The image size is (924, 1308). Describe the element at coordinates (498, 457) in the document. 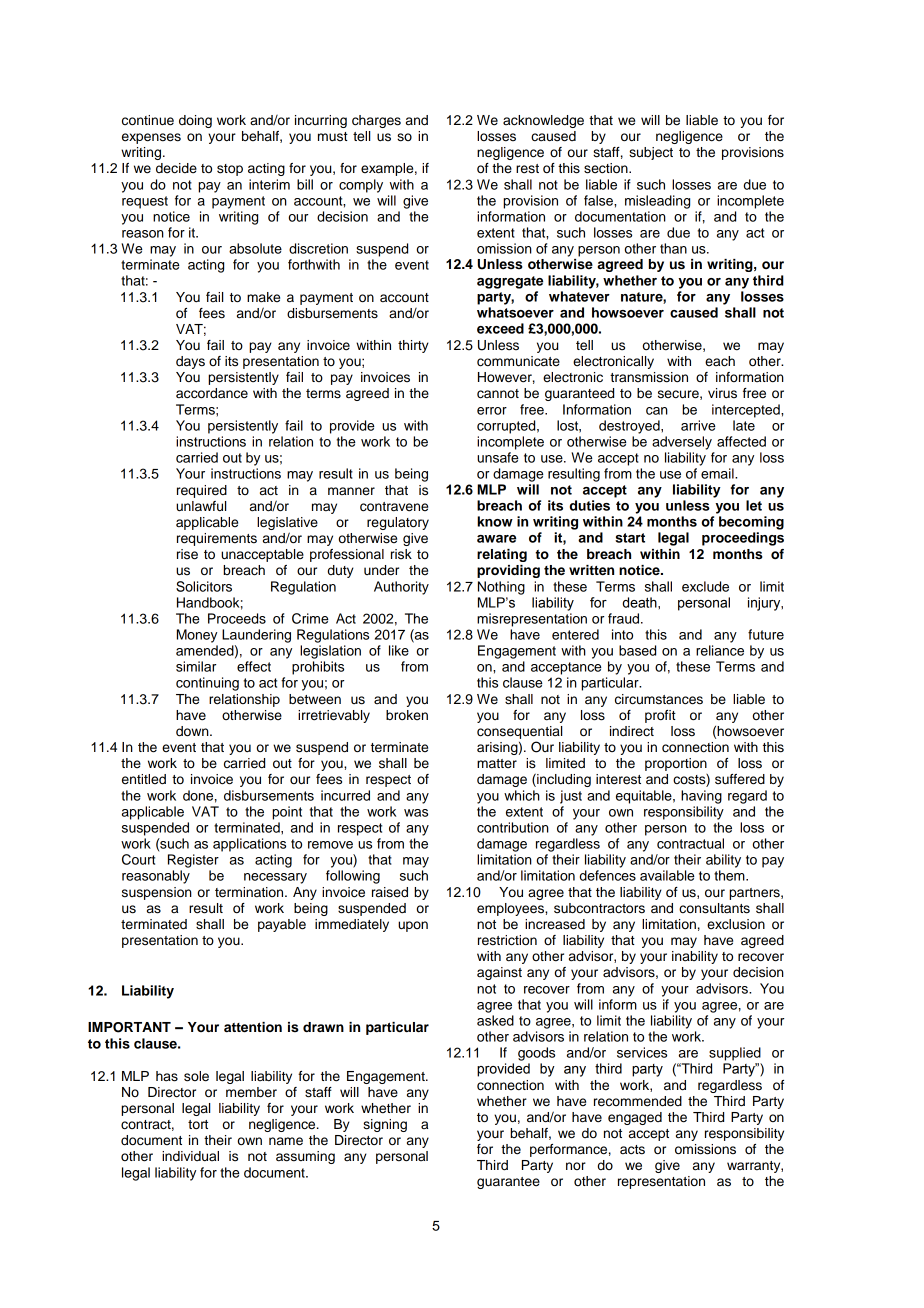

I see `unsafe` at that location.
